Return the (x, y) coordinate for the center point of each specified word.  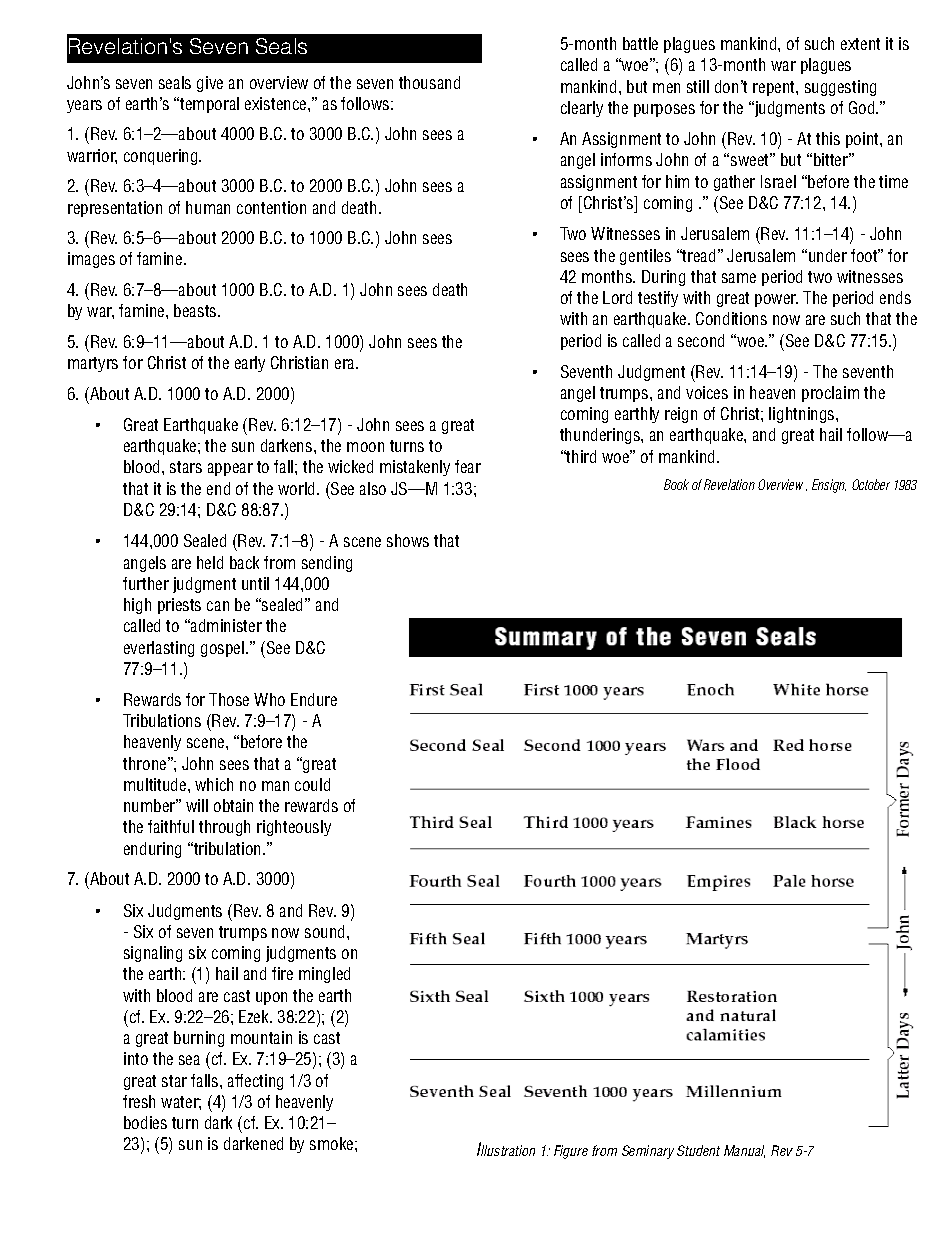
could (312, 784)
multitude (156, 784)
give (210, 84)
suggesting (840, 88)
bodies (145, 1122)
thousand (429, 82)
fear (468, 466)
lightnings (803, 415)
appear (230, 469)
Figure (571, 1152)
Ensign (829, 486)
